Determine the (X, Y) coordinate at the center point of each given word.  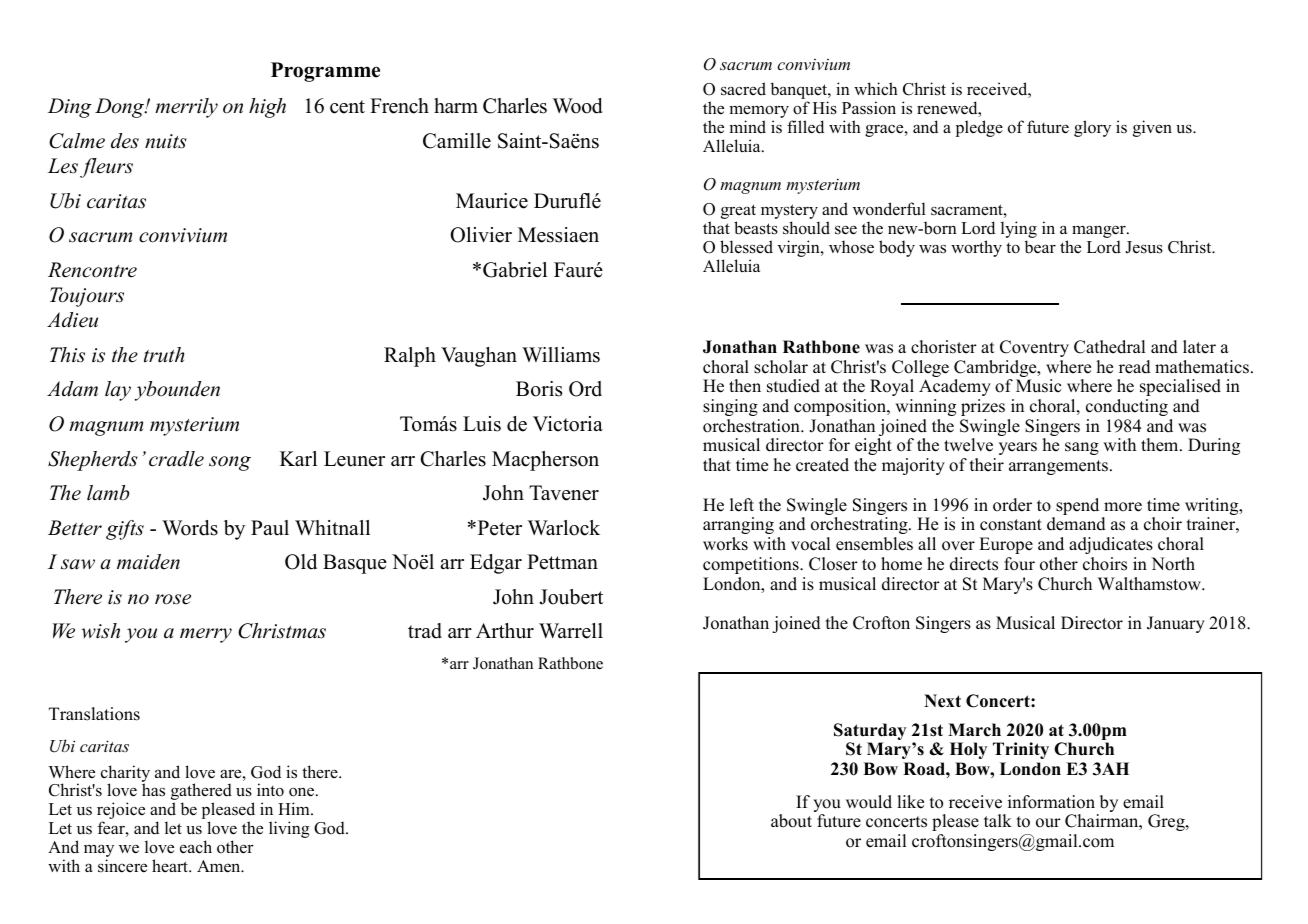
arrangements (1058, 467)
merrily (186, 108)
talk (998, 820)
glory (1092, 128)
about (791, 821)
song (230, 463)
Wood (577, 106)
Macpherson (545, 461)
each (196, 847)
